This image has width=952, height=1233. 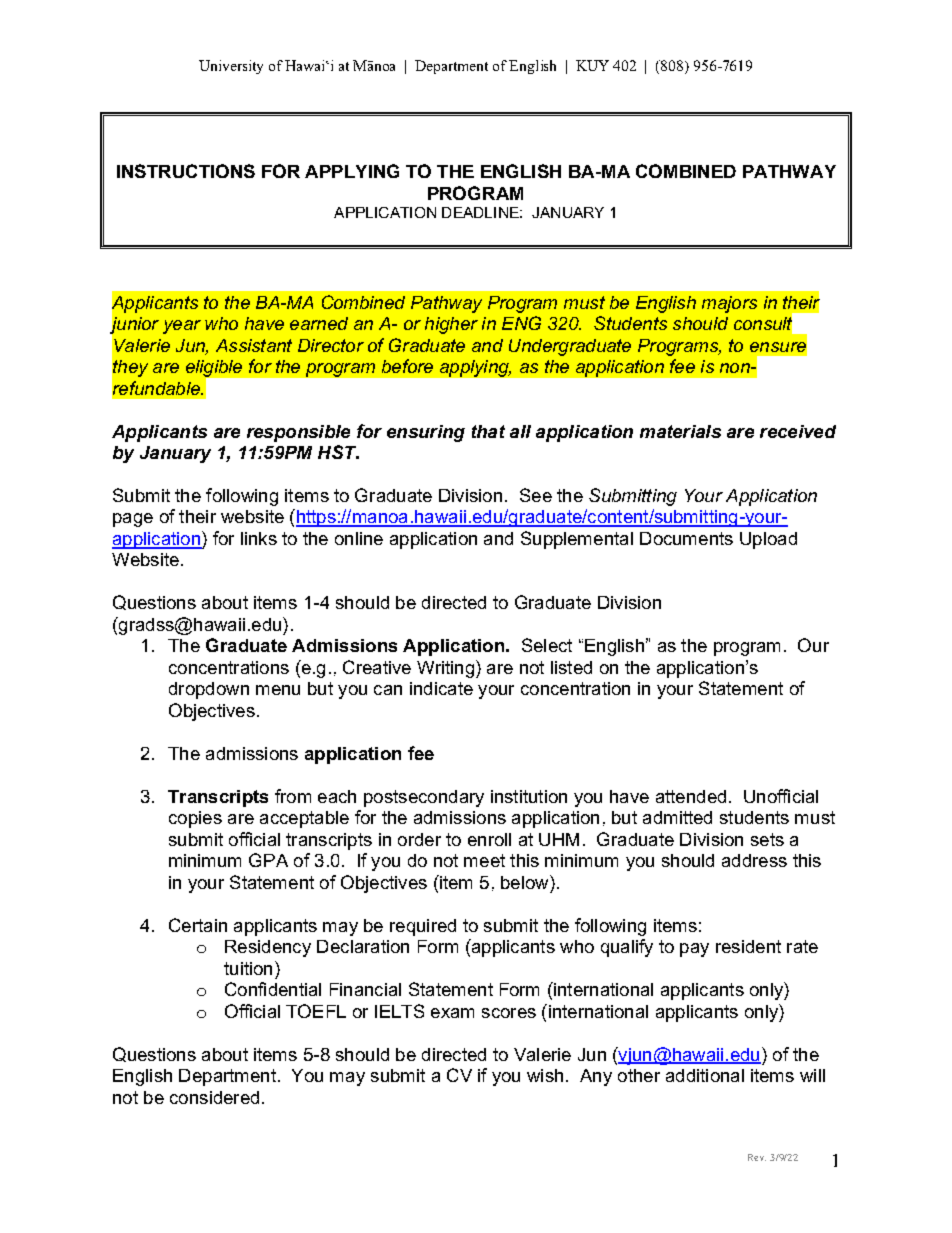 What do you see at coordinates (214, 1097) in the image?
I see `considered` at bounding box center [214, 1097].
